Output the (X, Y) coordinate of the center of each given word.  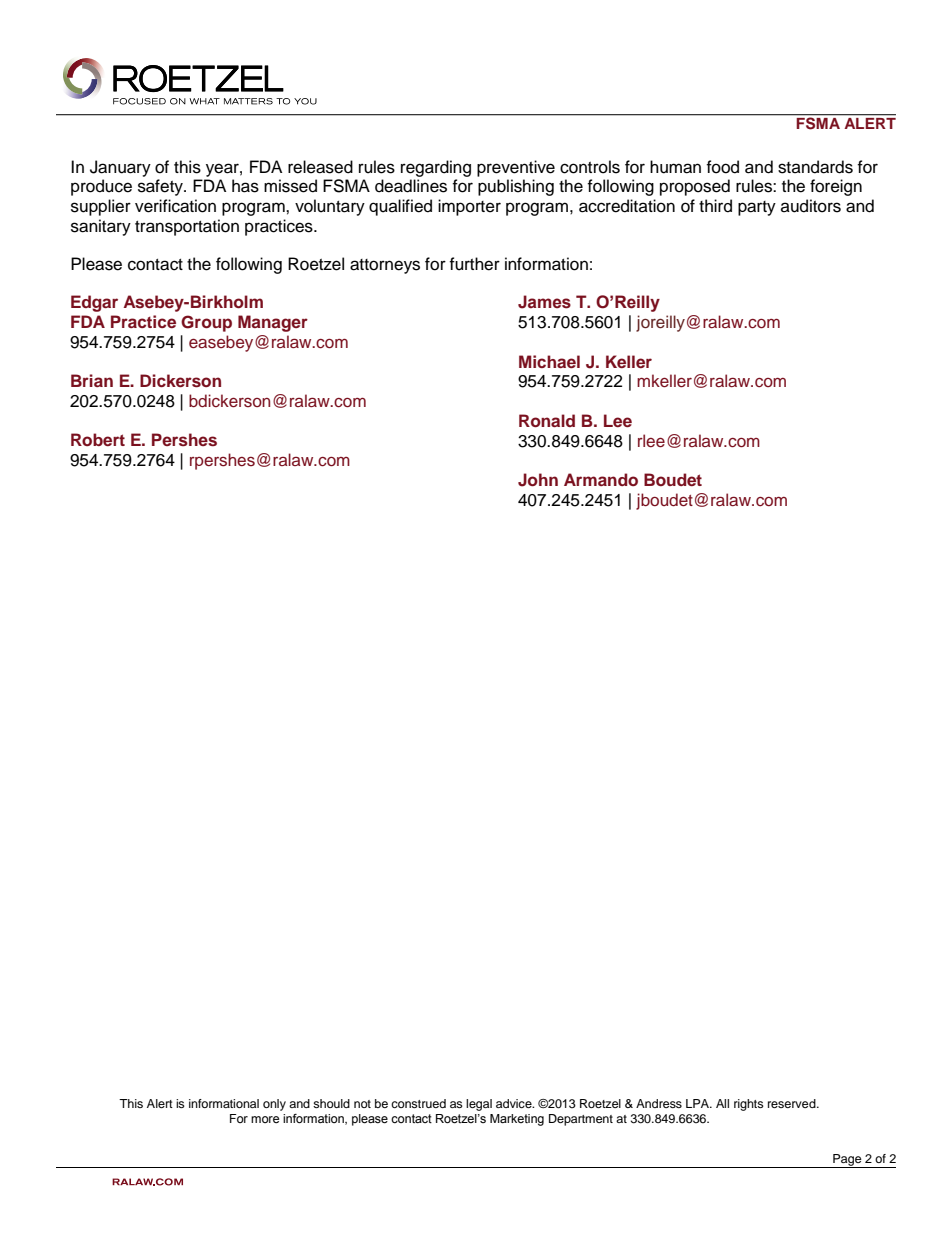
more (265, 1119)
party (757, 208)
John (538, 480)
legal (479, 1105)
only (274, 1105)
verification (175, 206)
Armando (601, 479)
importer (469, 207)
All (722, 1103)
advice (515, 1103)
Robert (98, 439)
